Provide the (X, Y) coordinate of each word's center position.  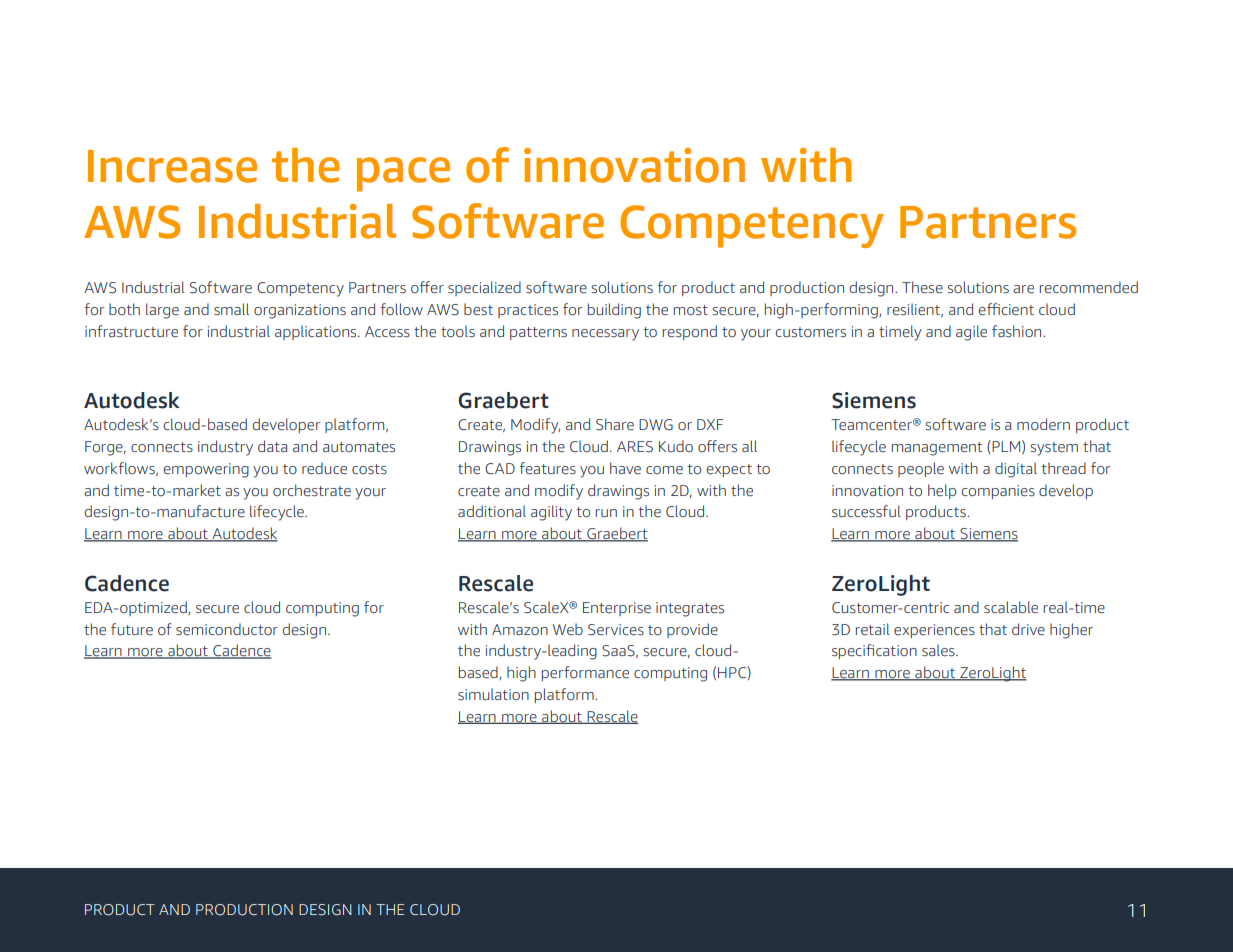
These (922, 287)
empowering (206, 470)
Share (615, 424)
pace (403, 174)
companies (998, 492)
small (231, 309)
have (625, 468)
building (614, 311)
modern (1043, 424)
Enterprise (617, 609)
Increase (172, 166)
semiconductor (227, 629)
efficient (1006, 309)
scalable (1011, 607)
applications (317, 332)
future (132, 629)
